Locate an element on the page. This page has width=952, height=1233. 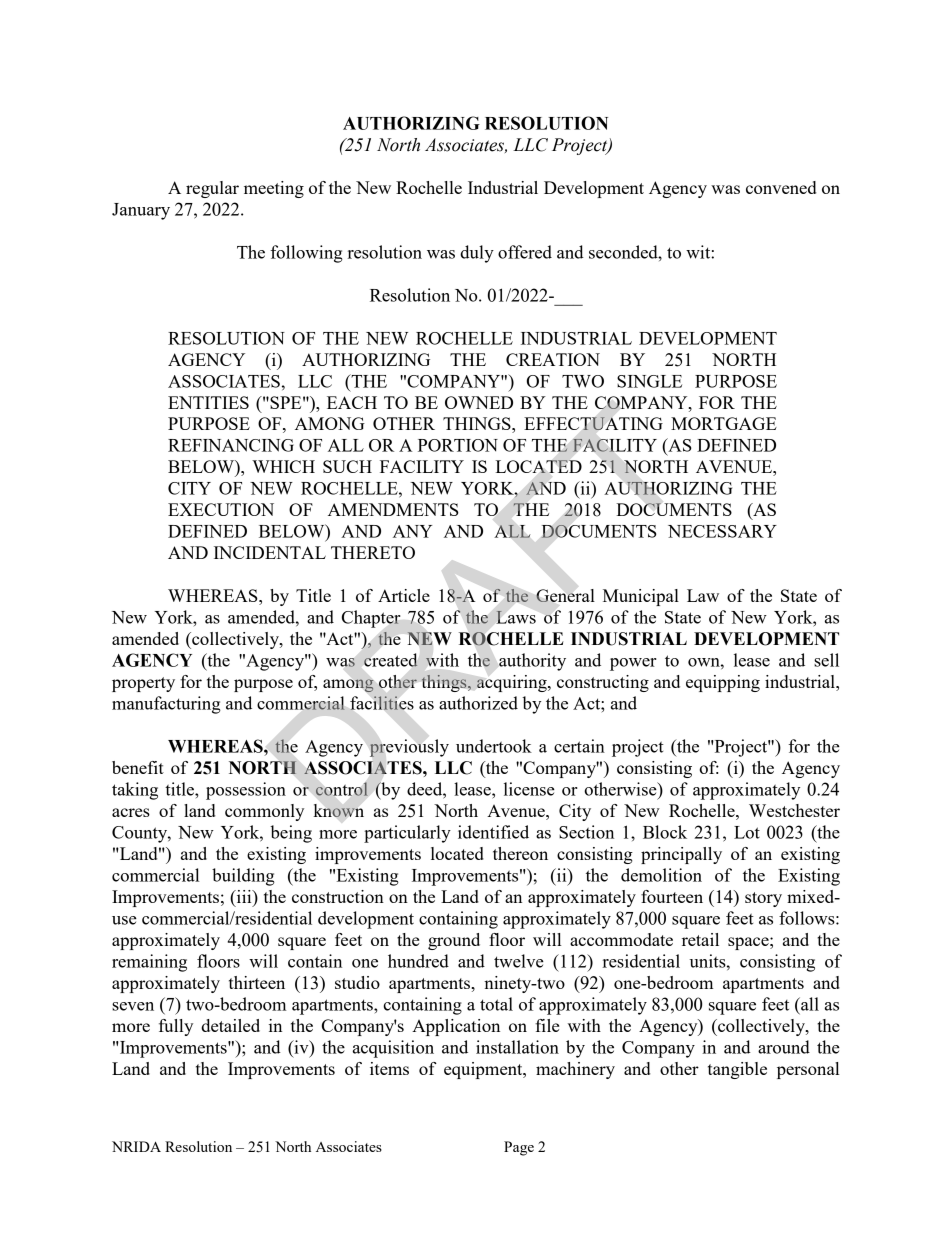
Lot is located at coordinates (747, 832).
